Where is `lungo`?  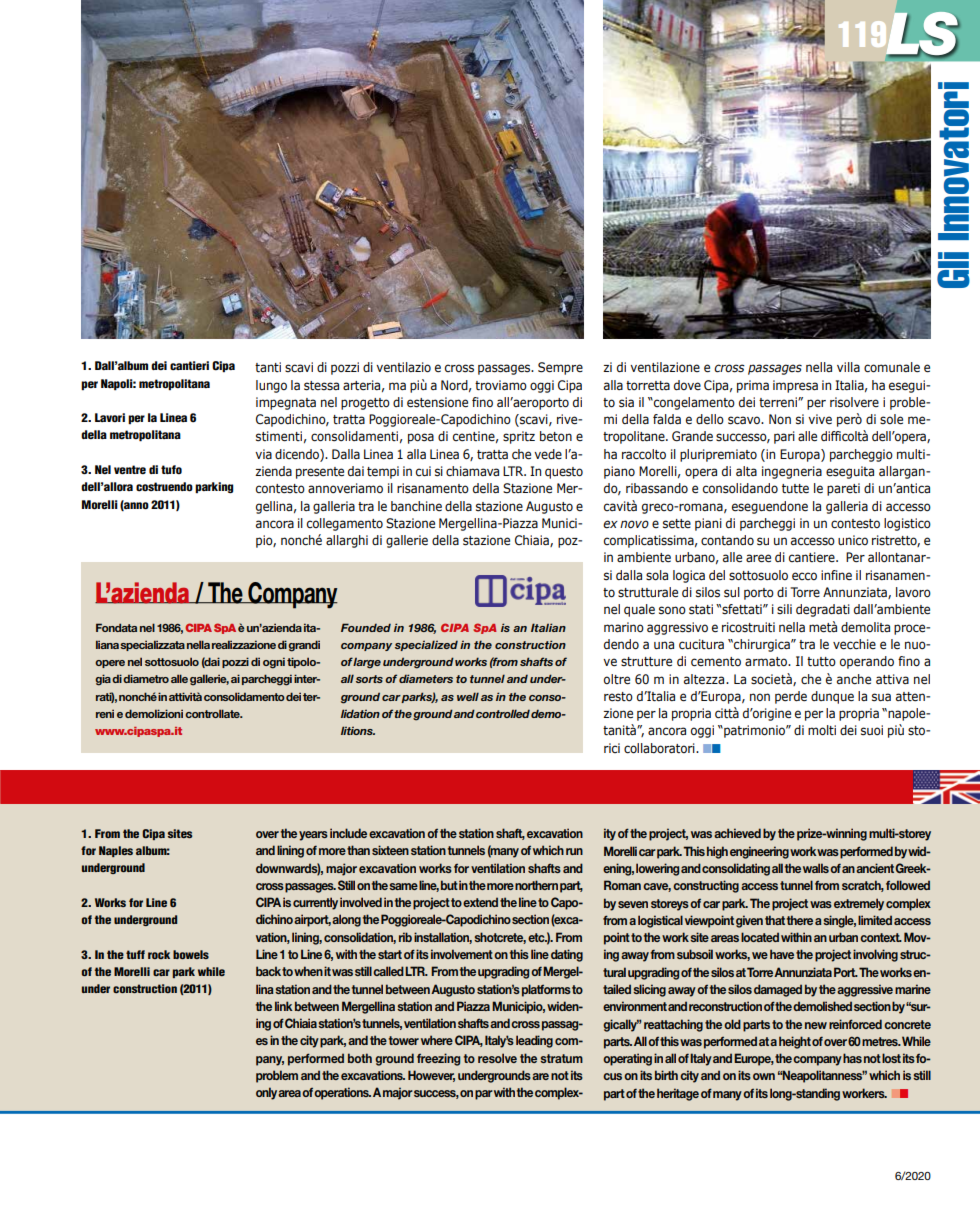
lungo is located at coordinates (271, 386).
